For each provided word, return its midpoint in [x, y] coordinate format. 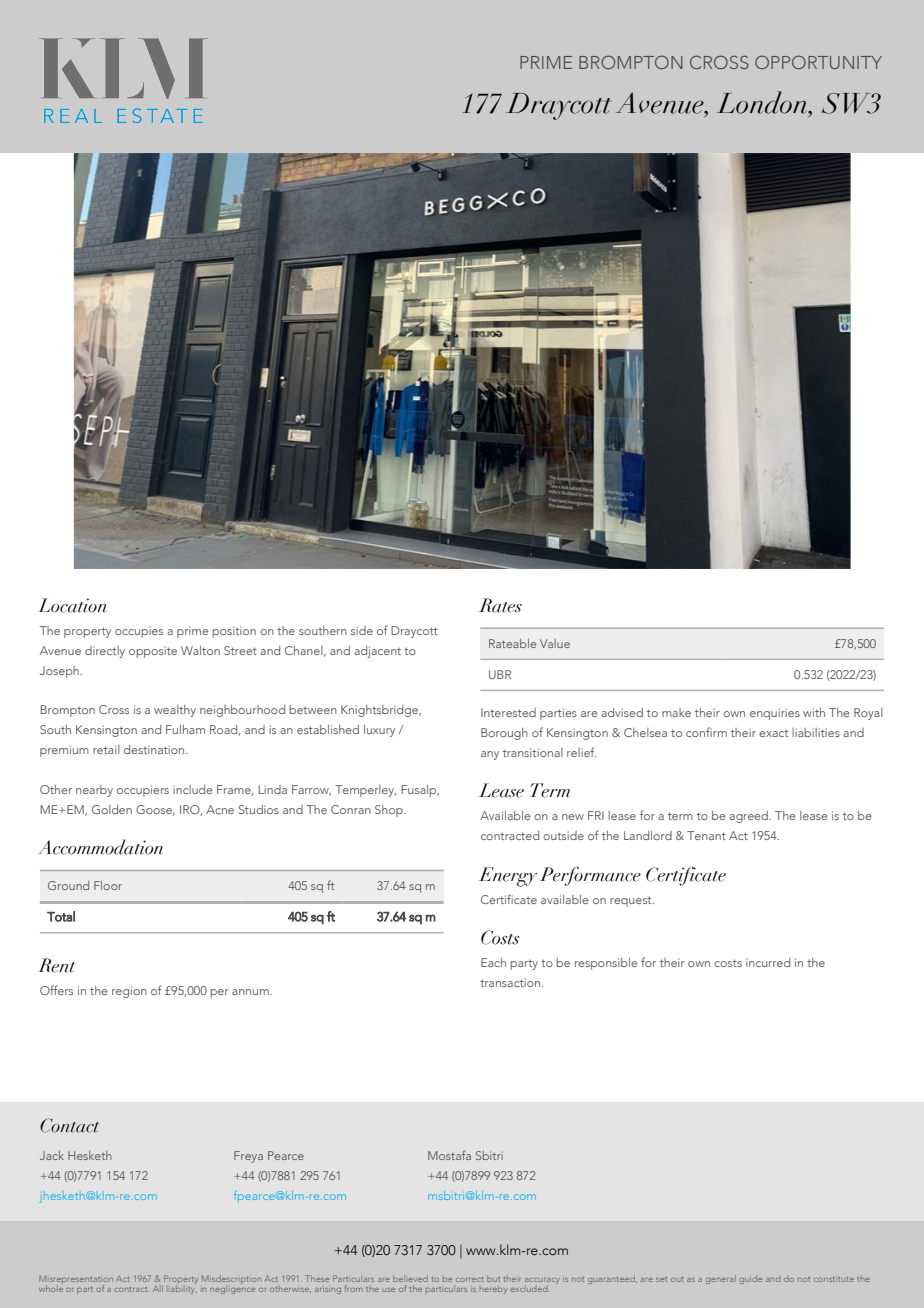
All [158, 1288]
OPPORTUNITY [818, 62]
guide [751, 1280]
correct [469, 1279]
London [763, 102]
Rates [500, 605]
